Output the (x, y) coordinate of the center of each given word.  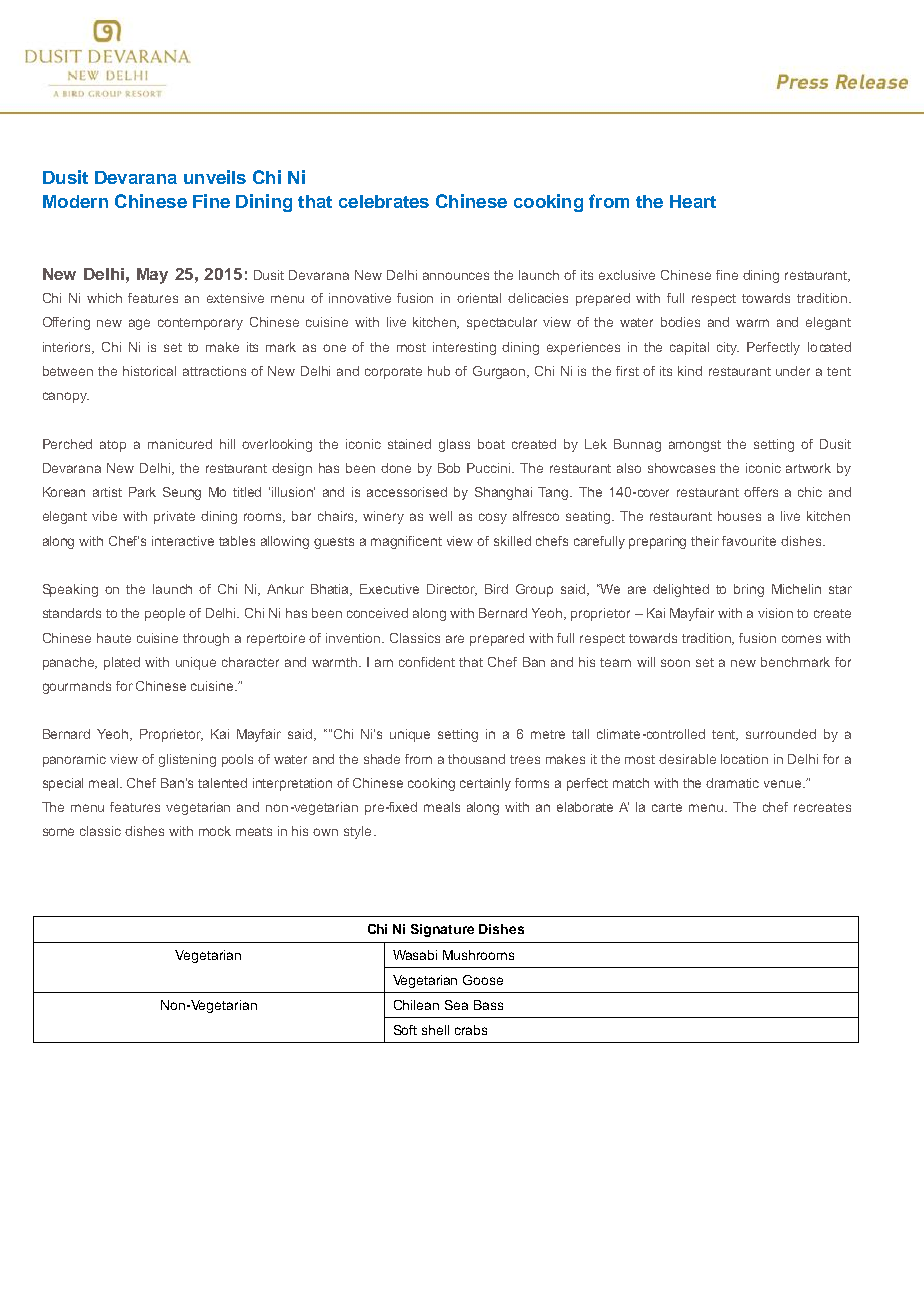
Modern (75, 201)
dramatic (732, 783)
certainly (485, 784)
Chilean (416, 1005)
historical (149, 371)
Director (452, 590)
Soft (405, 1030)
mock (215, 831)
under (793, 371)
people (165, 614)
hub (439, 371)
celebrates (384, 201)
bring (749, 590)
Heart (693, 201)
